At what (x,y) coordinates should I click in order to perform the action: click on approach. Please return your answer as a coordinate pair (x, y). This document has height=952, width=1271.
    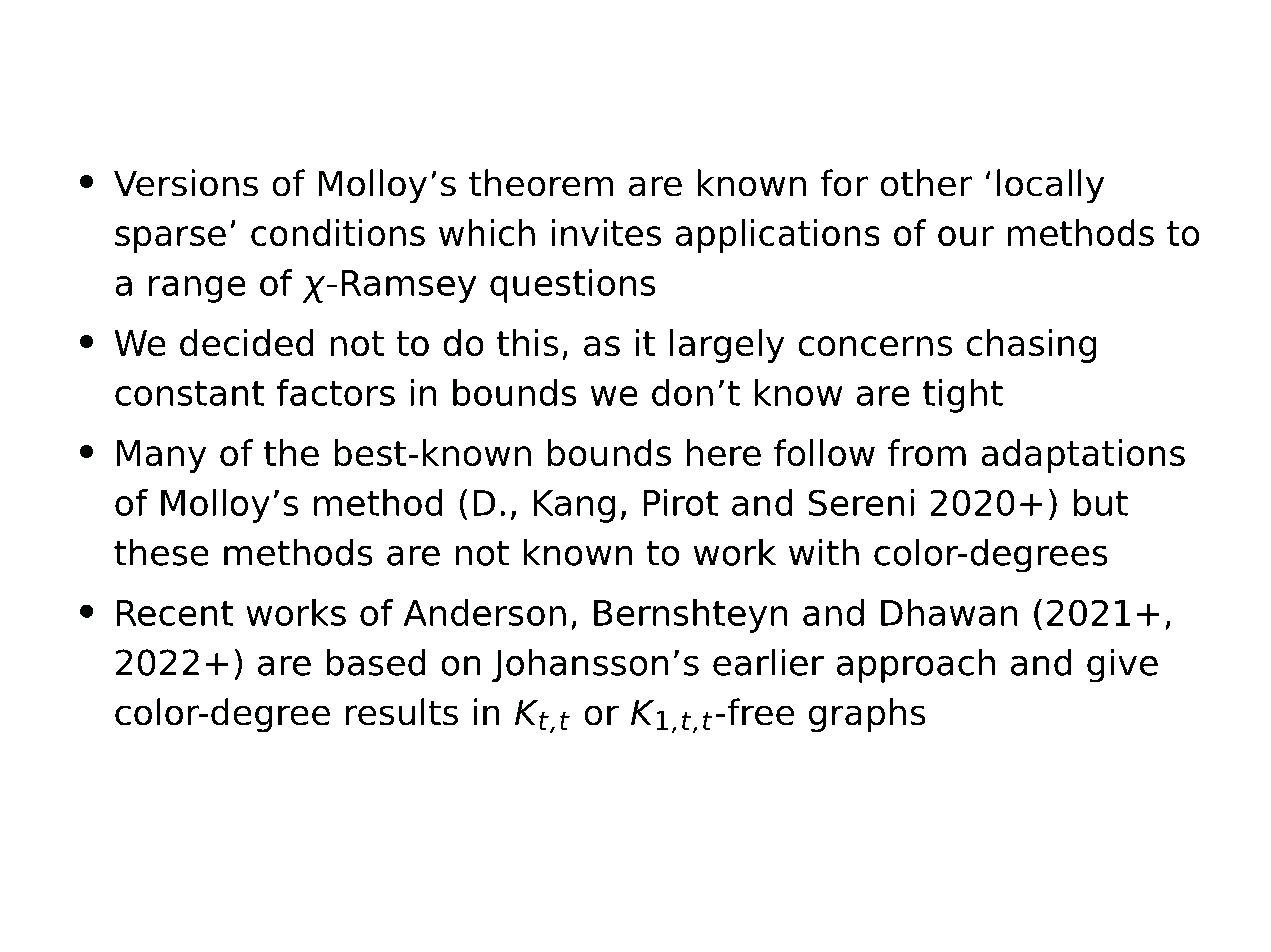
    Looking at the image, I should click on (916, 665).
